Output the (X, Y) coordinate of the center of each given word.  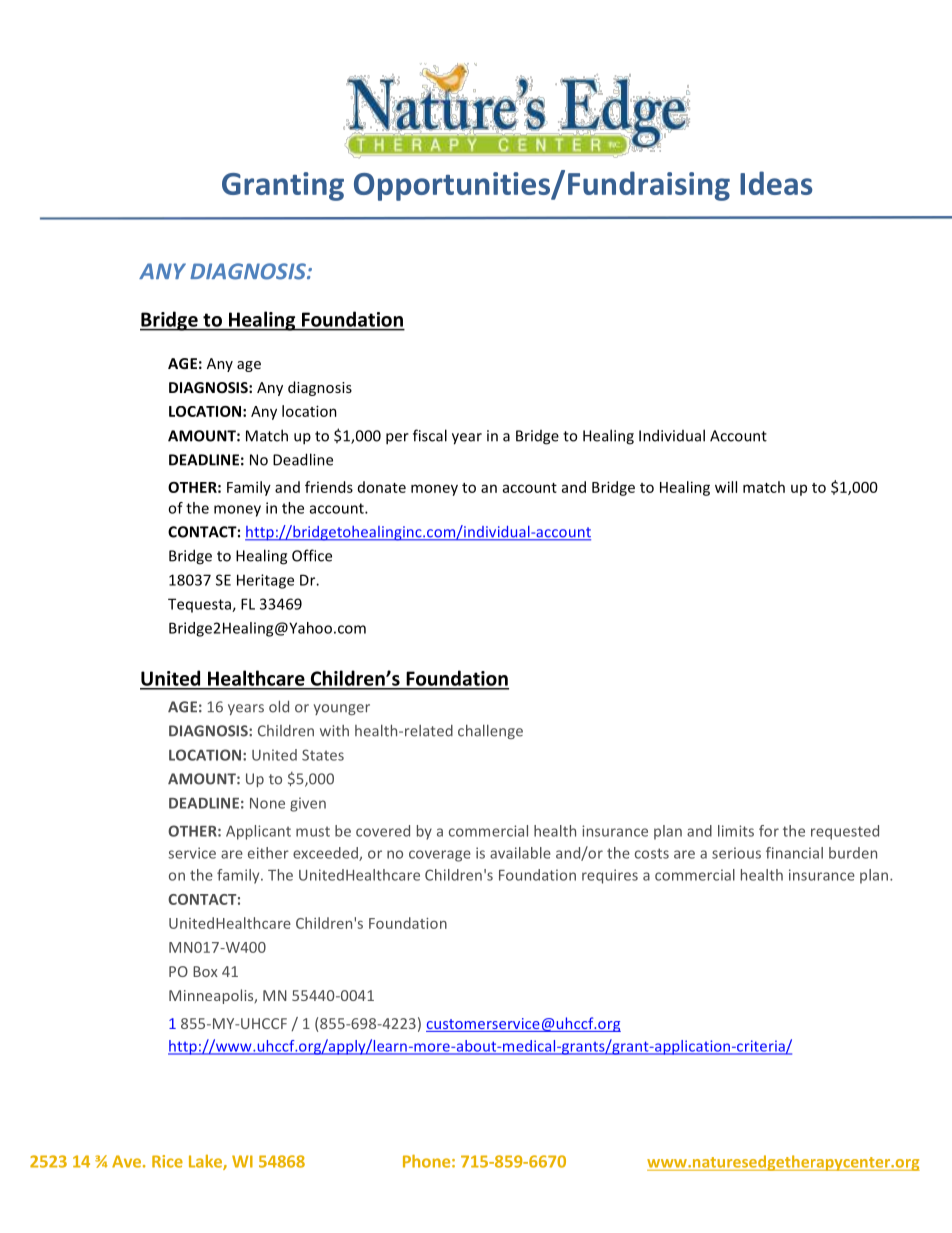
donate (382, 487)
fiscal (430, 435)
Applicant (258, 832)
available (520, 853)
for (769, 831)
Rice (167, 1161)
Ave (126, 1161)
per (397, 439)
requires (610, 876)
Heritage (265, 581)
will (726, 487)
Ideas (776, 183)
